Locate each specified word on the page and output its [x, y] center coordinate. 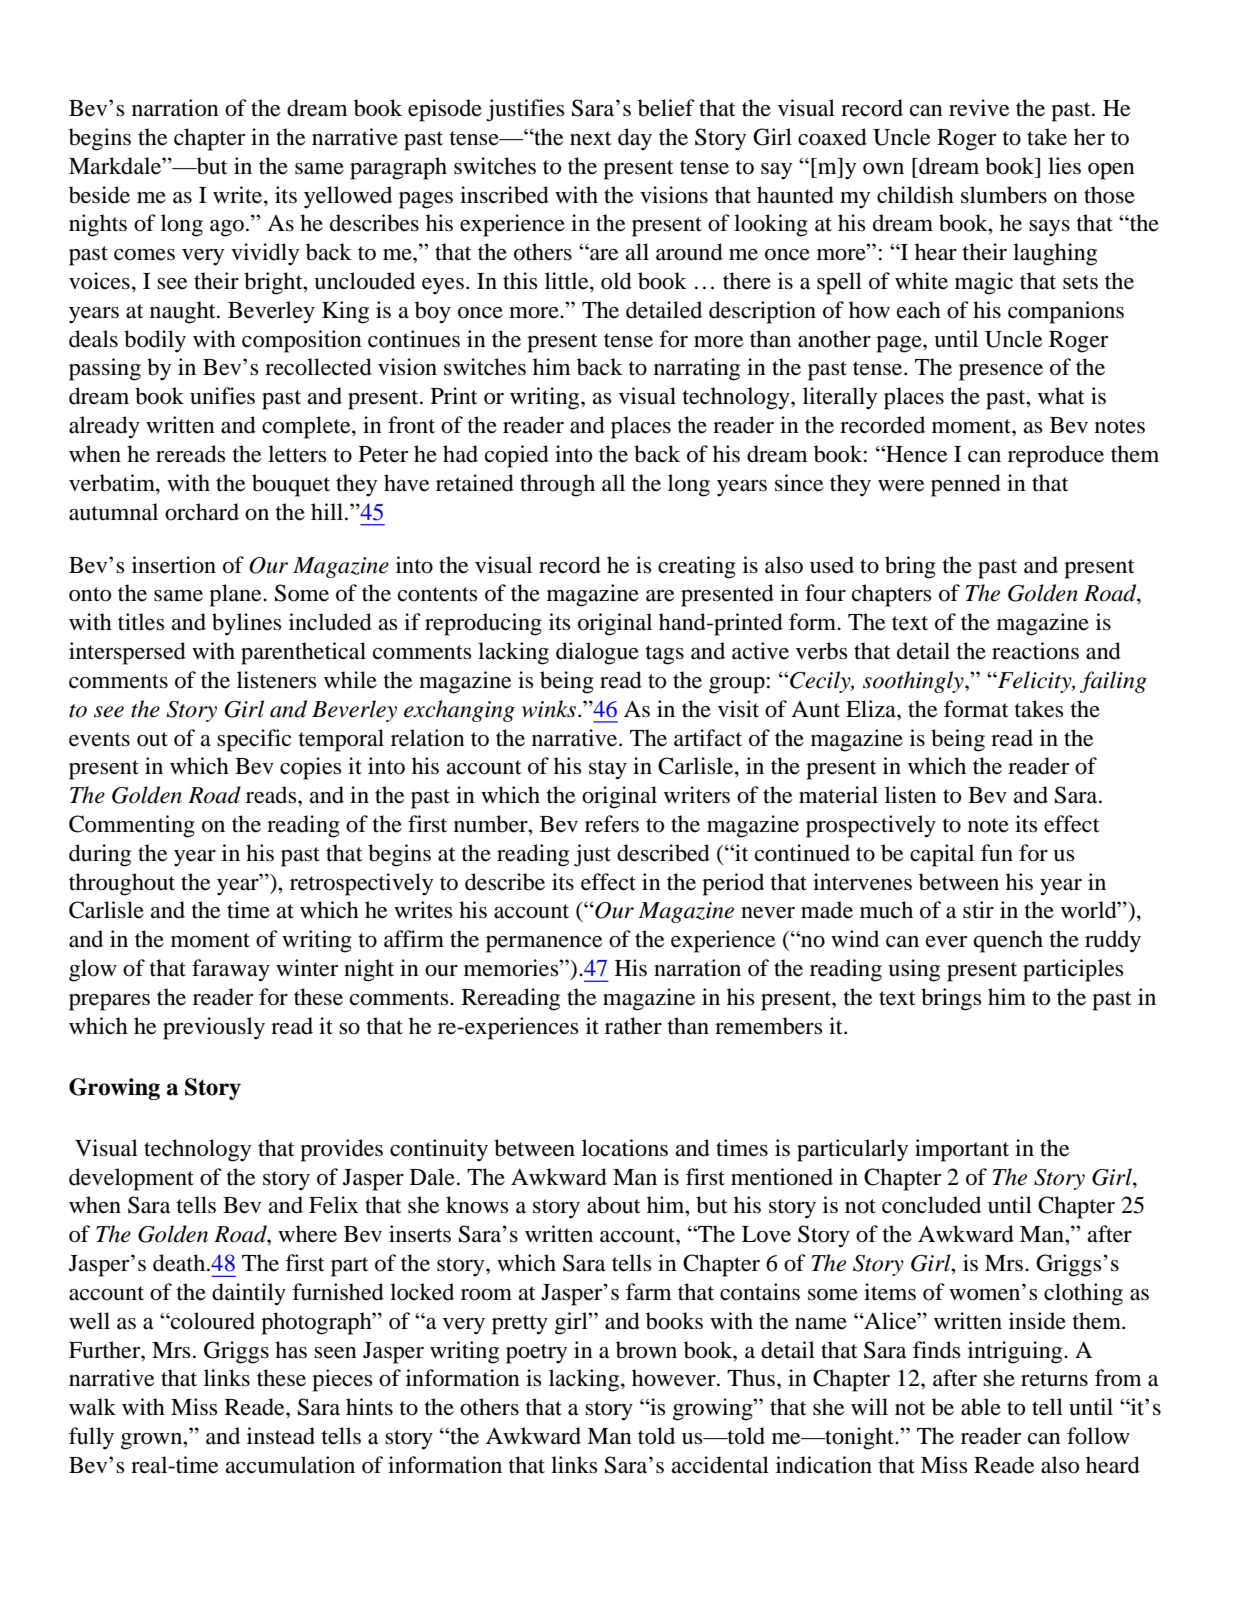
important [962, 1150]
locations [625, 1148]
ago [227, 228]
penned [966, 485]
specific [254, 740]
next [591, 138]
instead [281, 1436]
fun [997, 853]
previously [214, 1028]
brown [646, 1350]
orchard [202, 512]
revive [979, 108]
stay [608, 770]
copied [517, 456]
